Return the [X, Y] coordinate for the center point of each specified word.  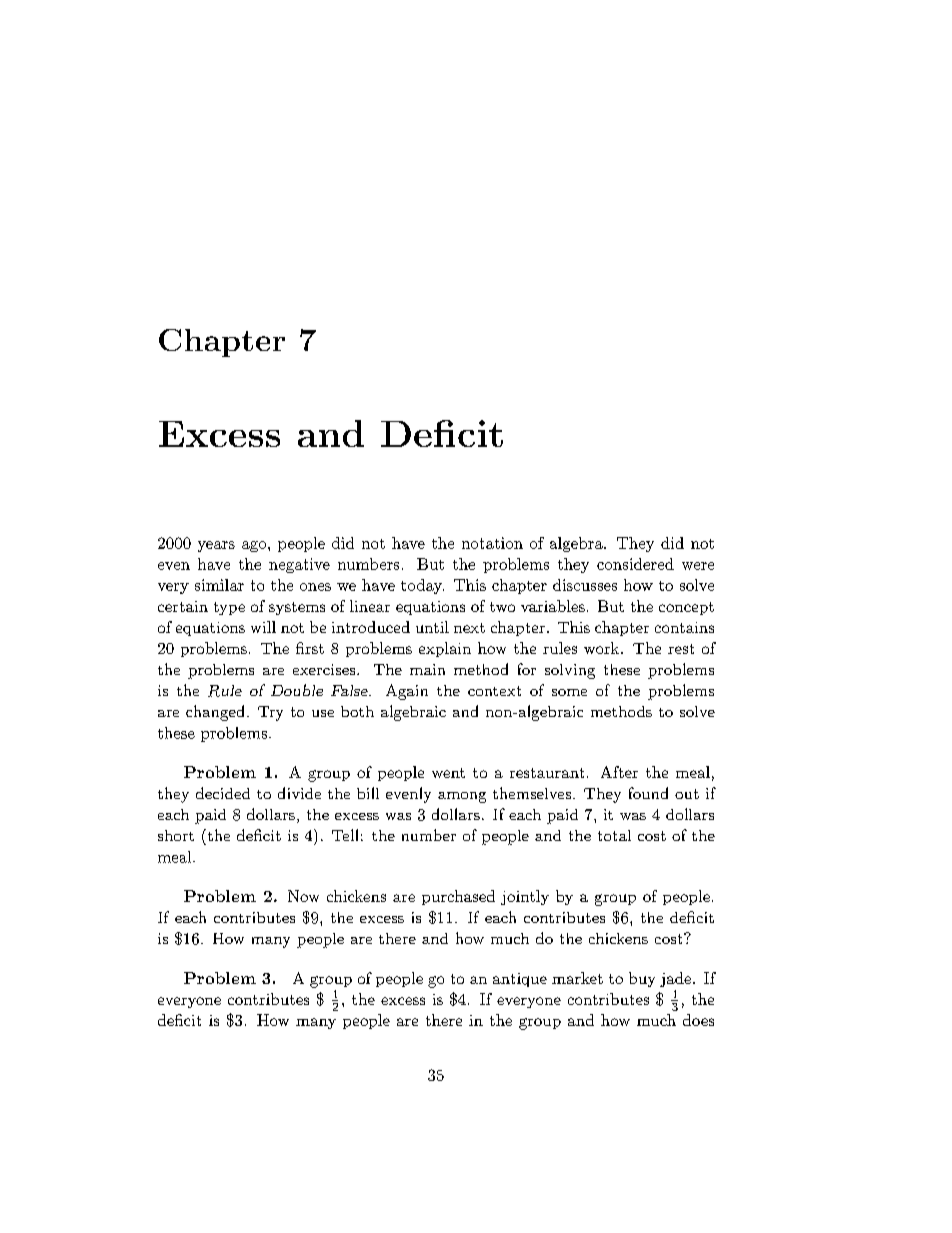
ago [255, 546]
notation [492, 543]
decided [223, 793]
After [619, 772]
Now [303, 896]
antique [520, 980]
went [448, 773]
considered [635, 564]
